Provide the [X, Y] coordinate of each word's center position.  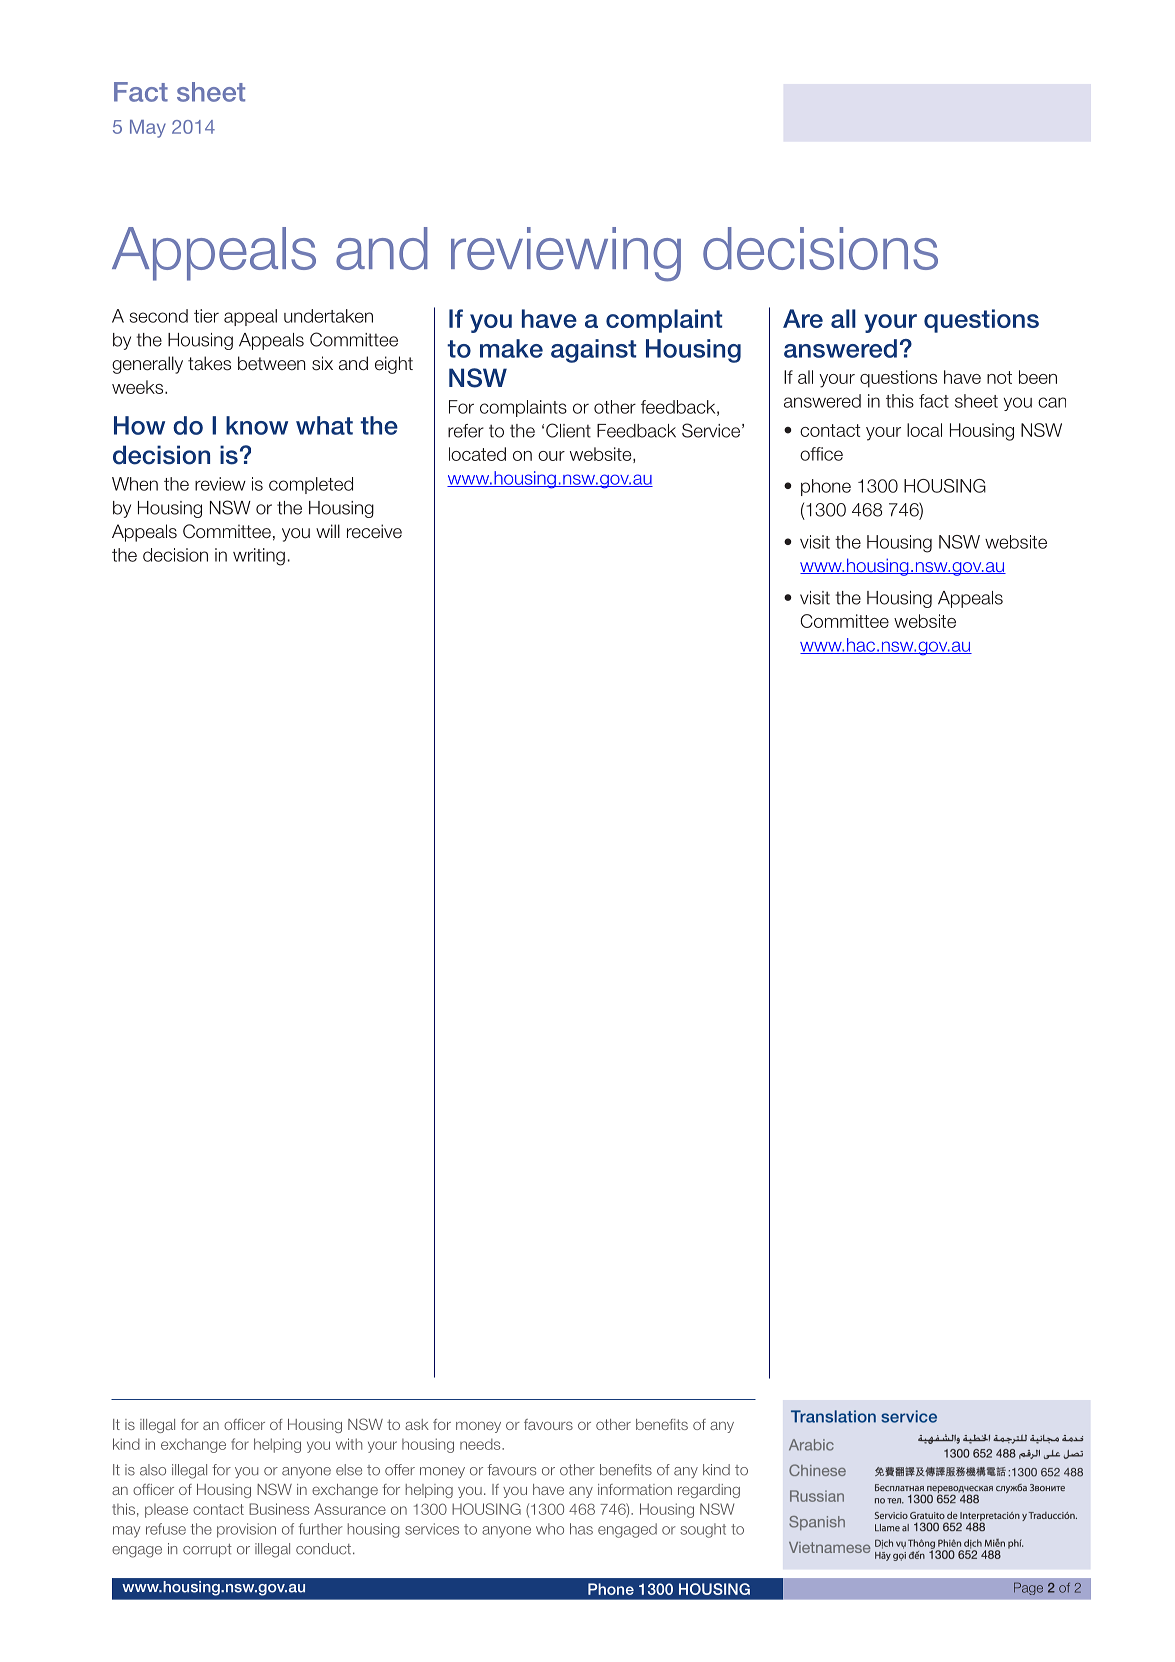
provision [246, 1530]
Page [1028, 1588]
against [593, 351]
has [581, 1529]
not [999, 377]
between [271, 363]
